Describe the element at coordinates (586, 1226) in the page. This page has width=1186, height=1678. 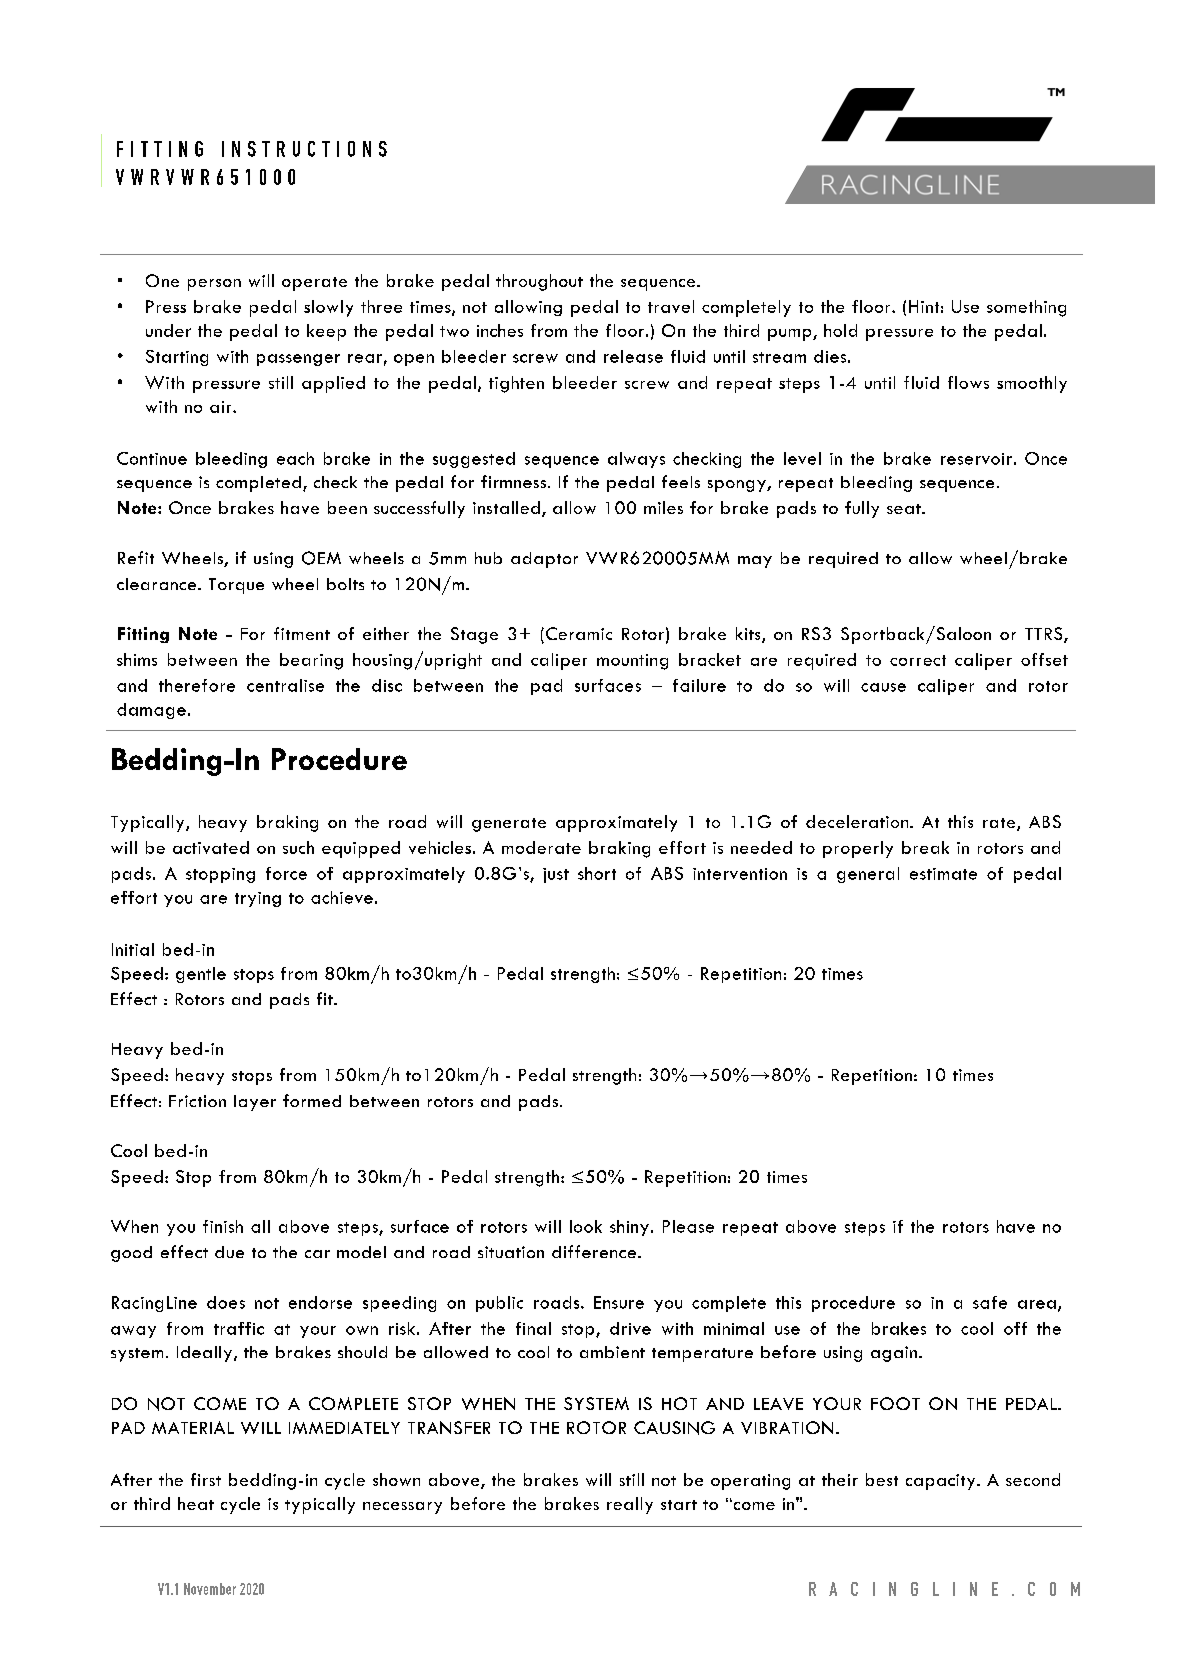
I see `look` at that location.
